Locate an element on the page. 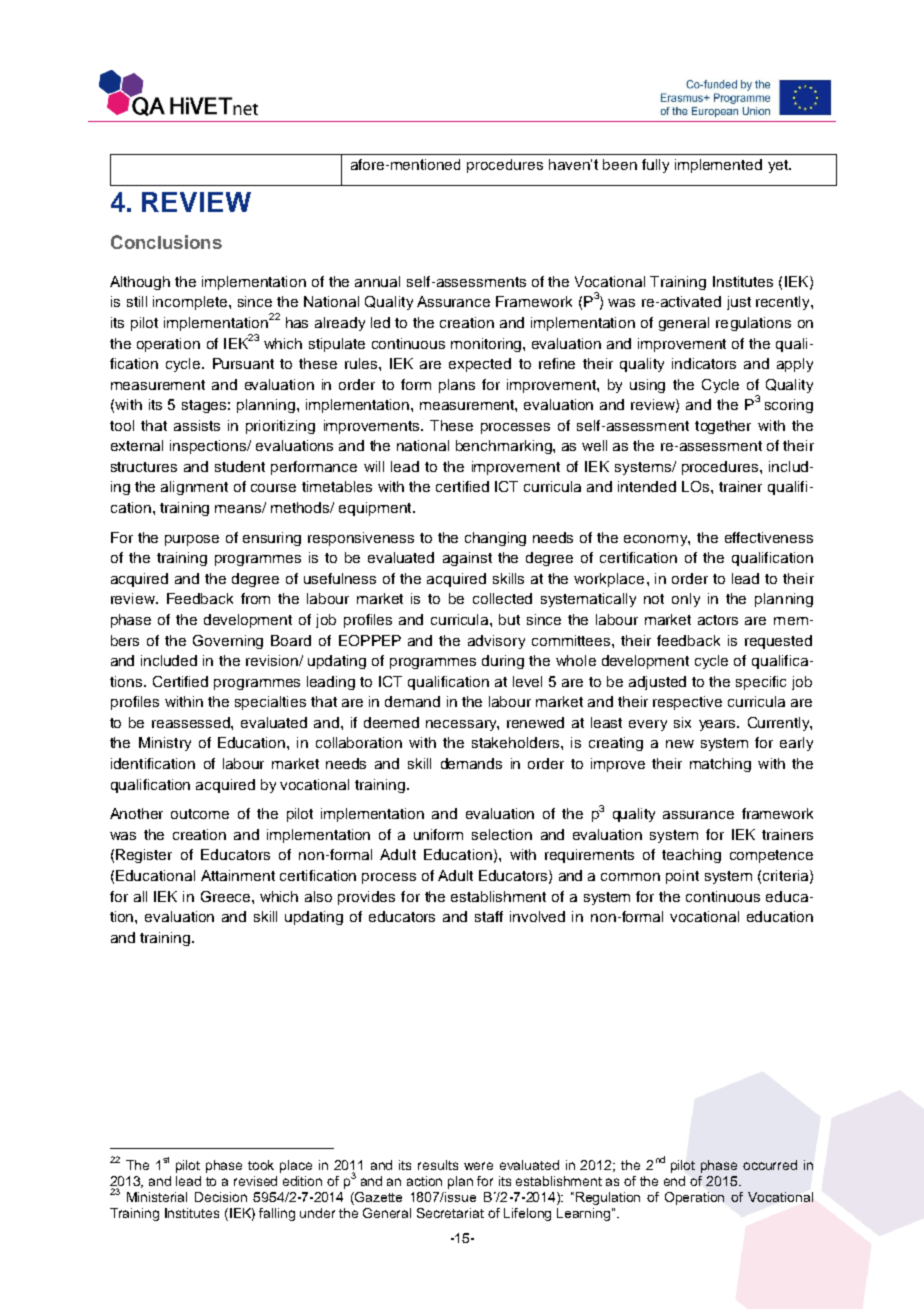  teaching is located at coordinates (691, 856).
